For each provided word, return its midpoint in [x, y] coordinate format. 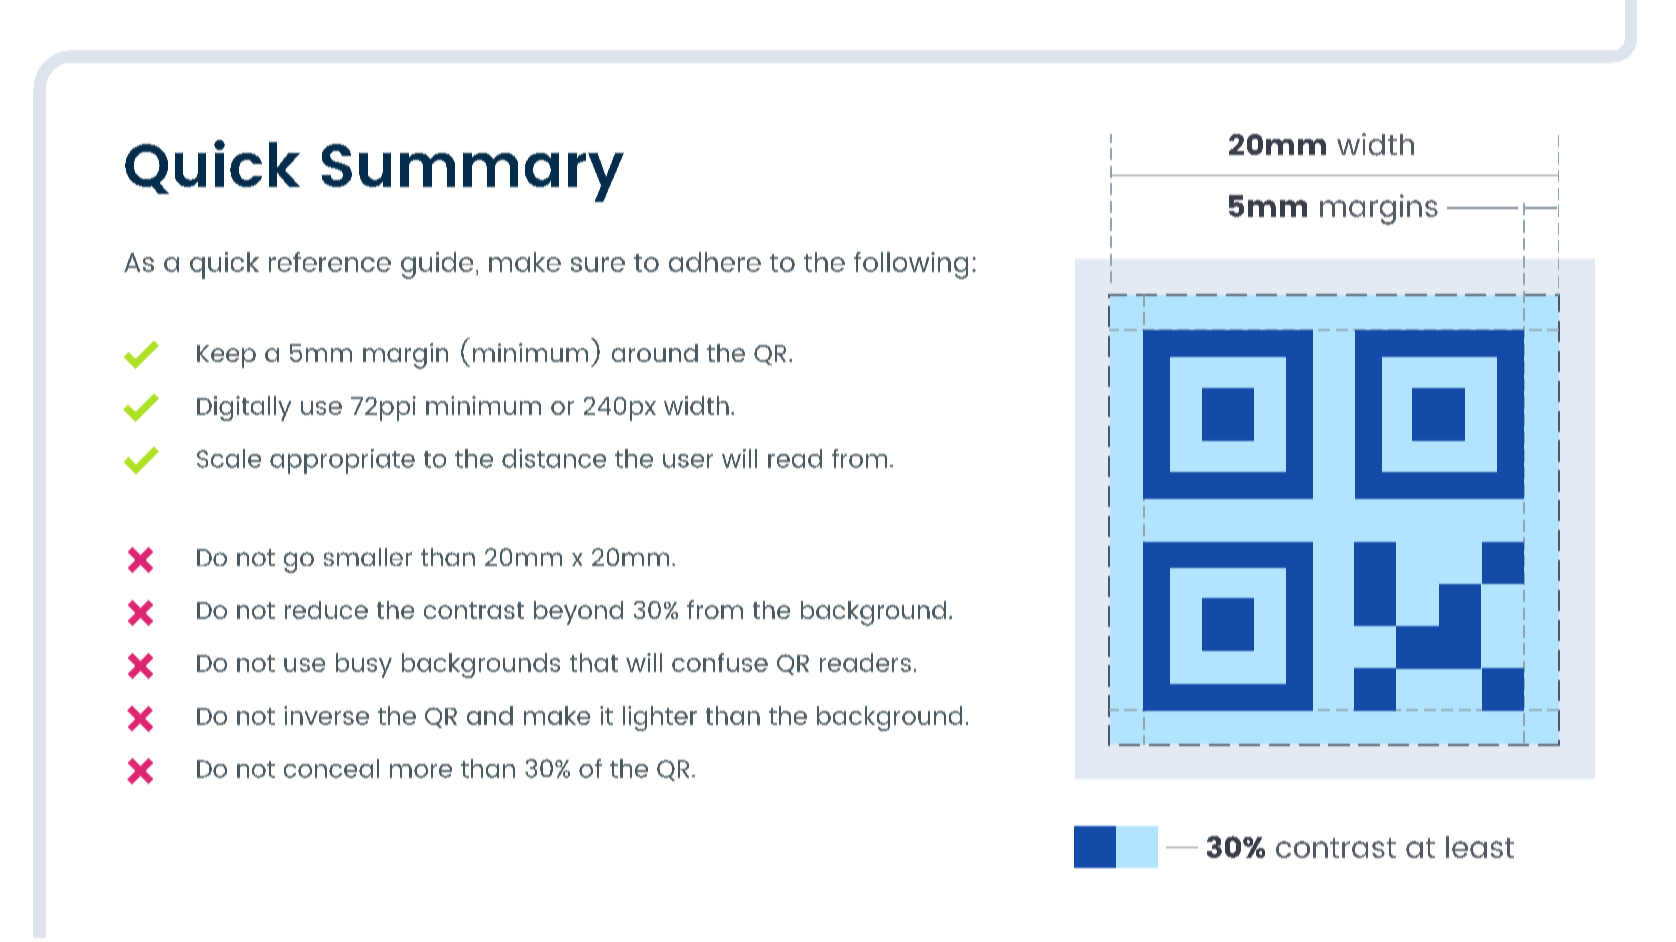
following [911, 265]
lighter [660, 718]
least [1480, 847]
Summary [473, 173]
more [421, 771]
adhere [715, 262]
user [688, 461]
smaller [368, 557]
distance [554, 458]
